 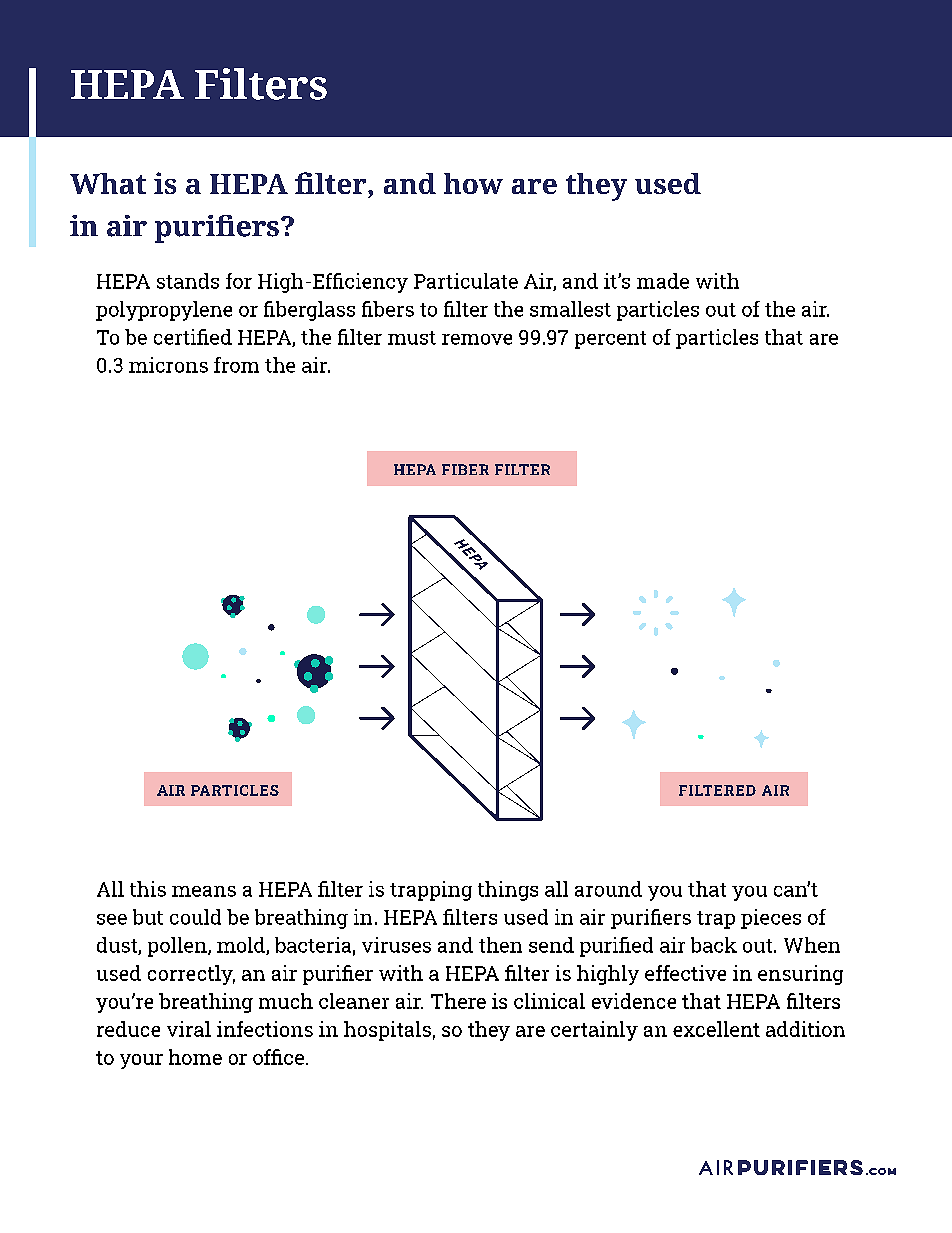 What do you see at coordinates (608, 889) in the page?
I see `around` at bounding box center [608, 889].
